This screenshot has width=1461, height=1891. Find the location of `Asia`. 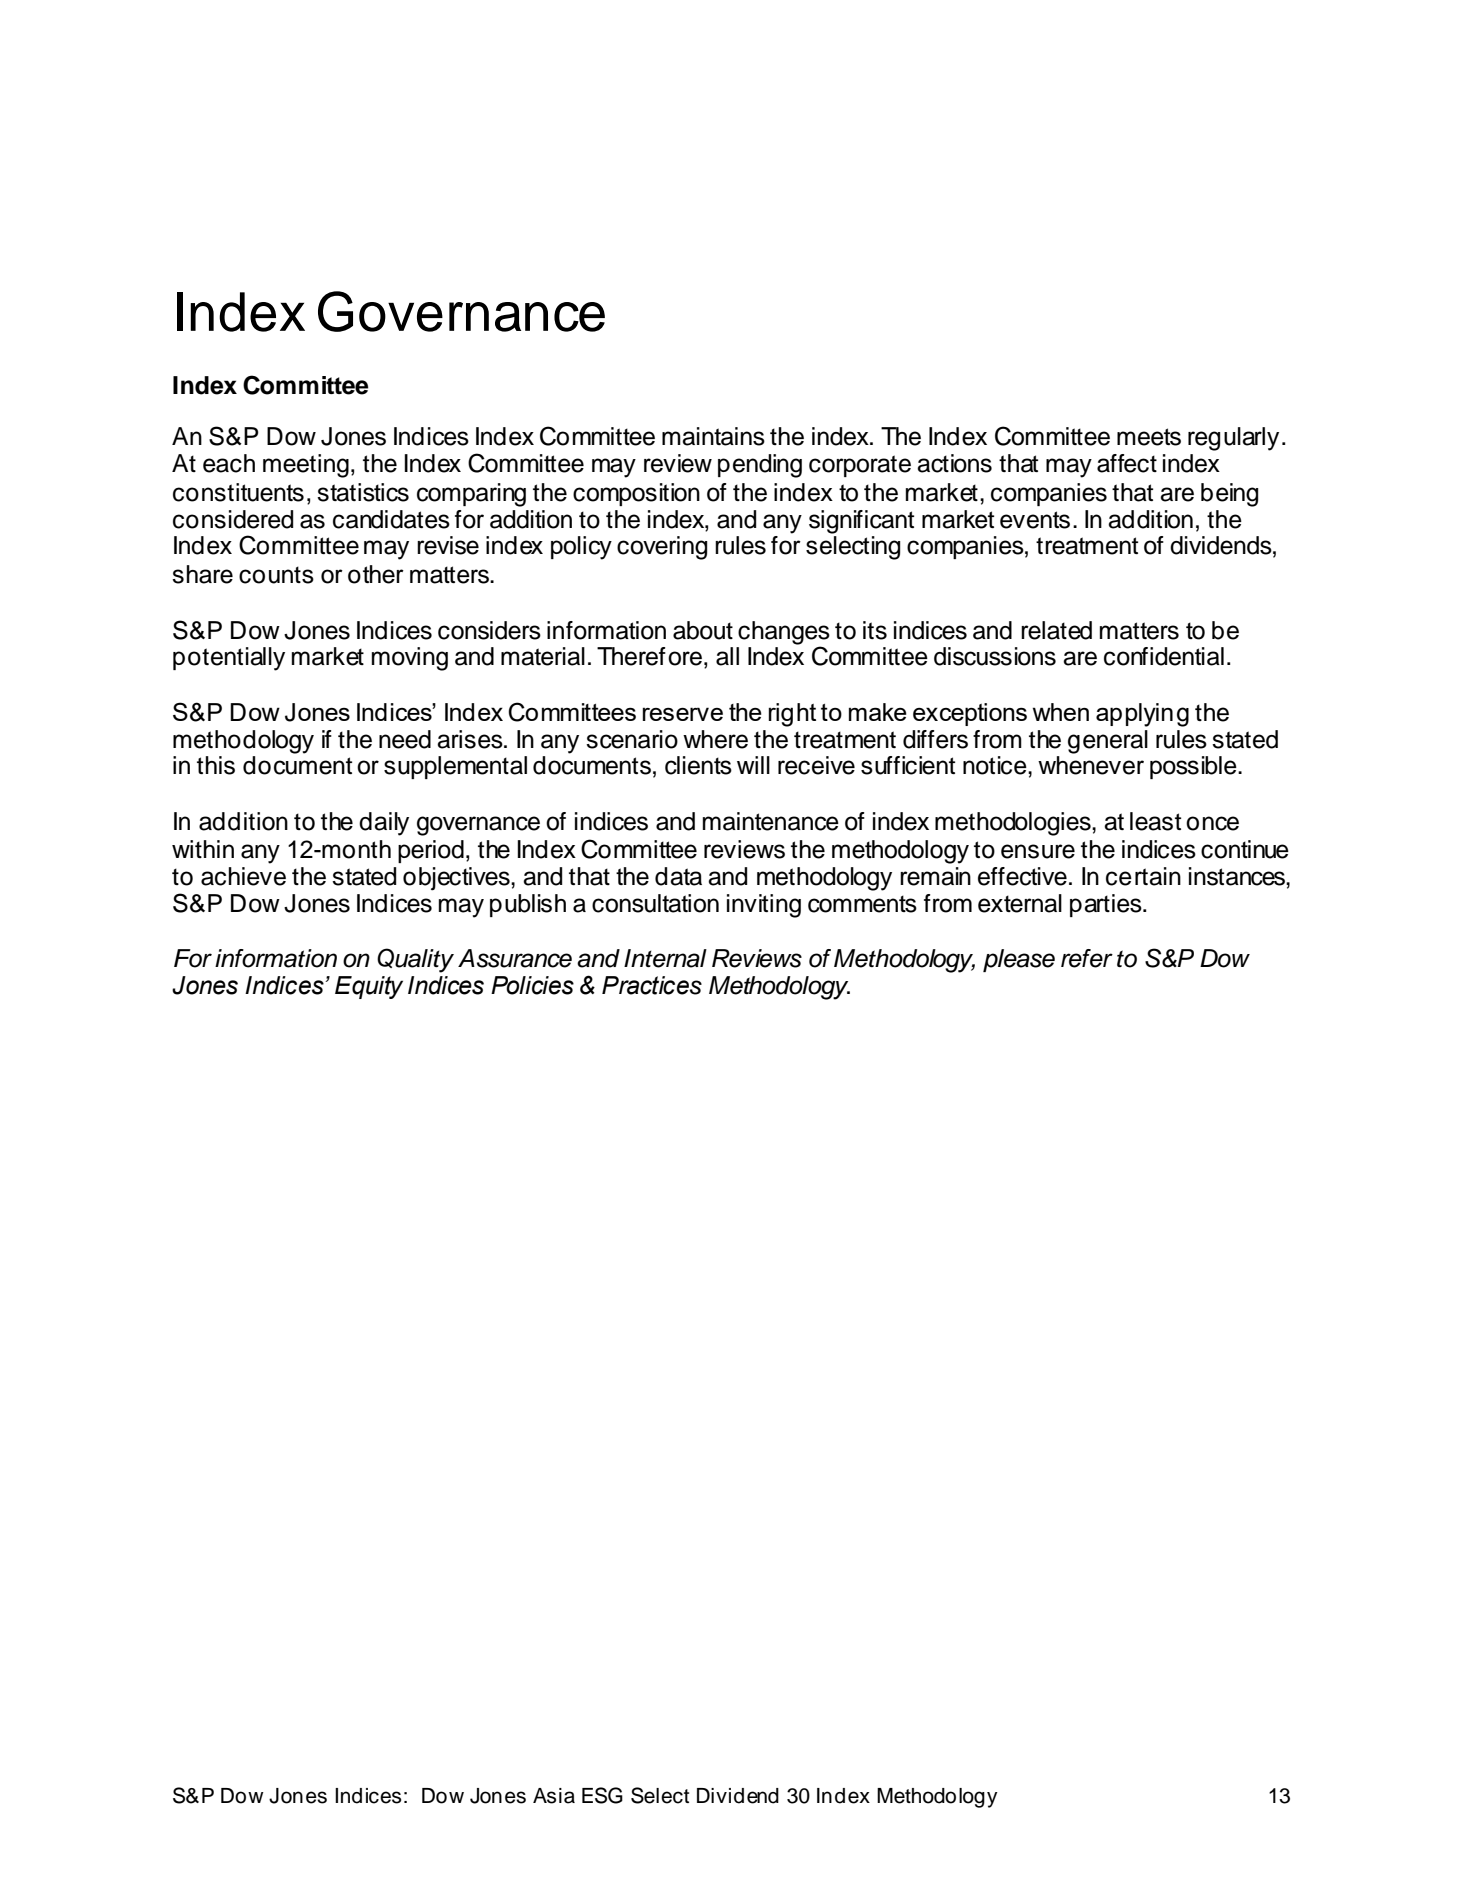

Asia is located at coordinates (554, 1796).
